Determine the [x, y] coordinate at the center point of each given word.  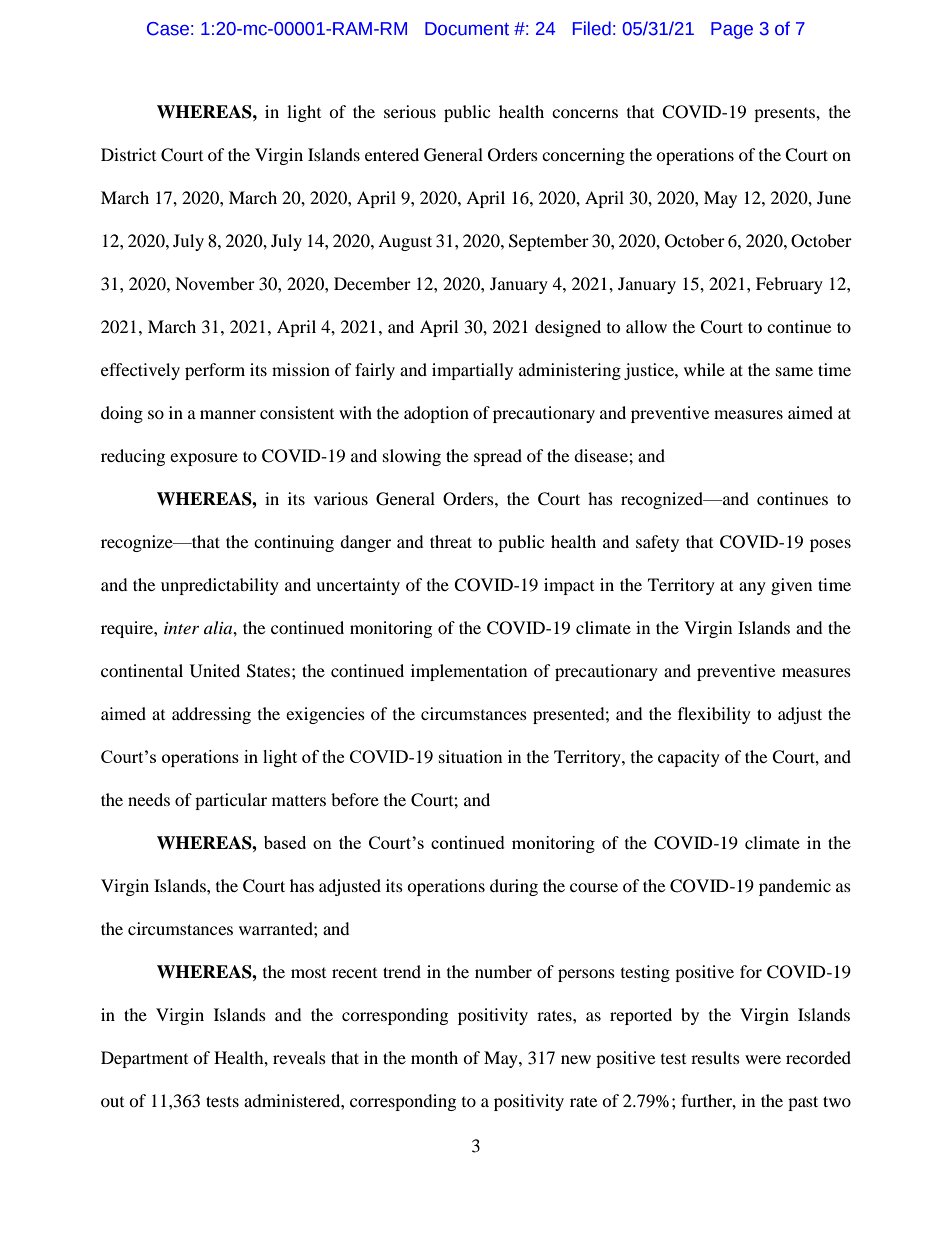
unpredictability [220, 586]
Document [467, 29]
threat [451, 541]
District [128, 154]
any [752, 588]
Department [144, 1059]
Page [732, 30]
